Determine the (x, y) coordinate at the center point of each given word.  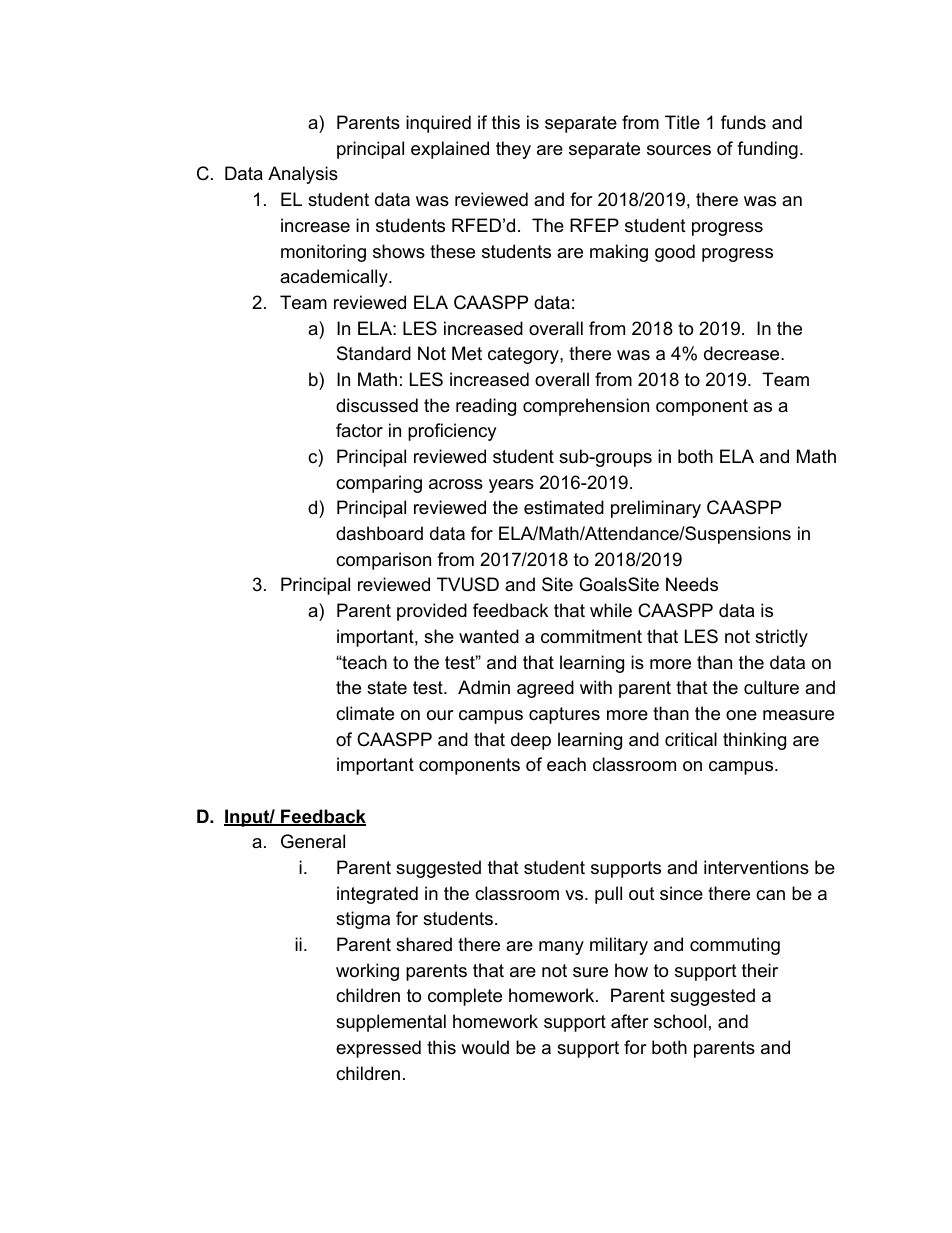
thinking (754, 741)
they (513, 150)
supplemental (391, 1023)
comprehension (586, 407)
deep (531, 741)
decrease (741, 353)
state (387, 688)
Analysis (303, 175)
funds (743, 122)
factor (359, 430)
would (485, 1047)
